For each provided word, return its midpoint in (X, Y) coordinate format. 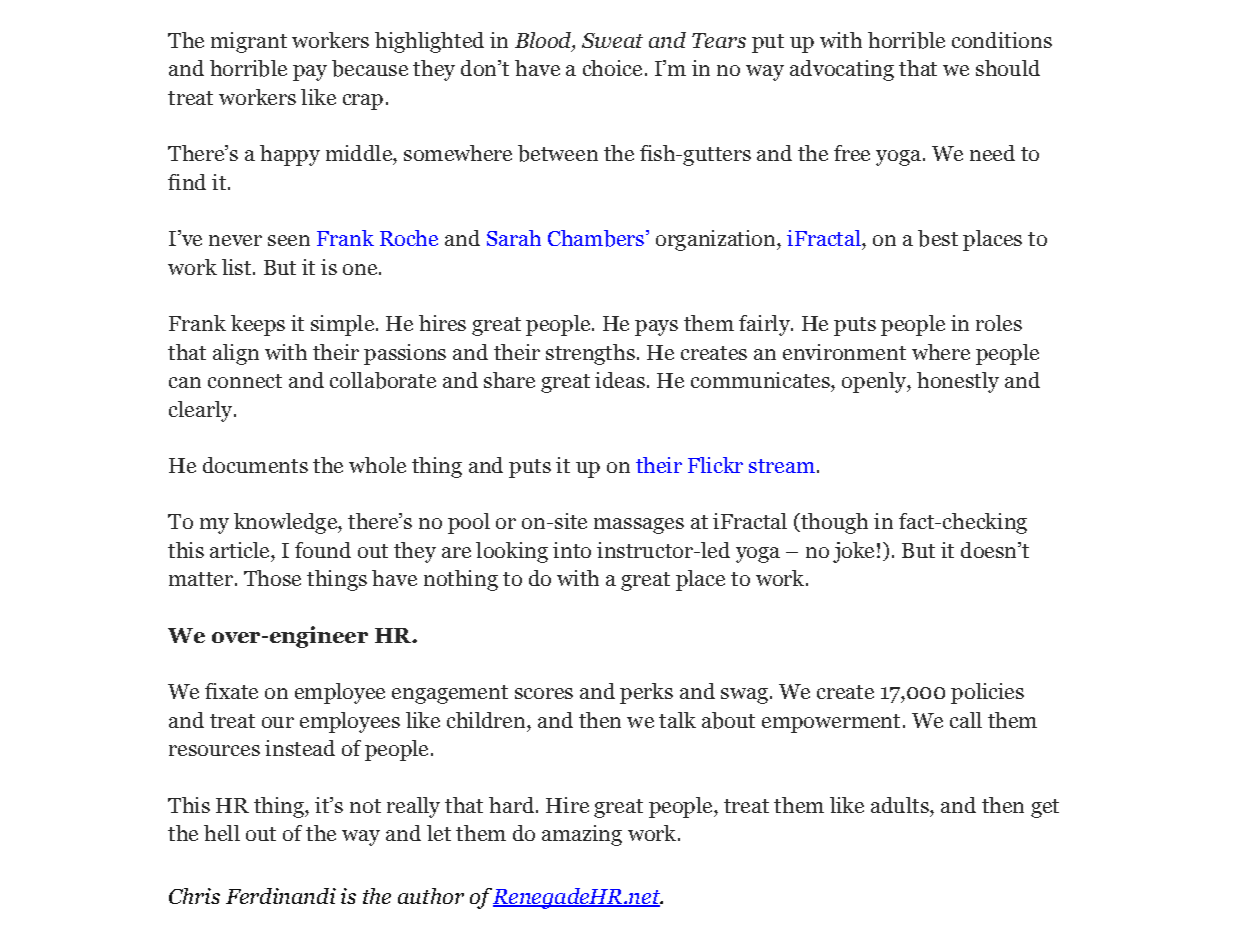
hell (222, 833)
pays (656, 328)
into (572, 550)
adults (901, 805)
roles (999, 323)
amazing (582, 835)
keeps (258, 325)
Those (272, 578)
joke (853, 552)
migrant (249, 42)
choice (612, 68)
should (1008, 68)
